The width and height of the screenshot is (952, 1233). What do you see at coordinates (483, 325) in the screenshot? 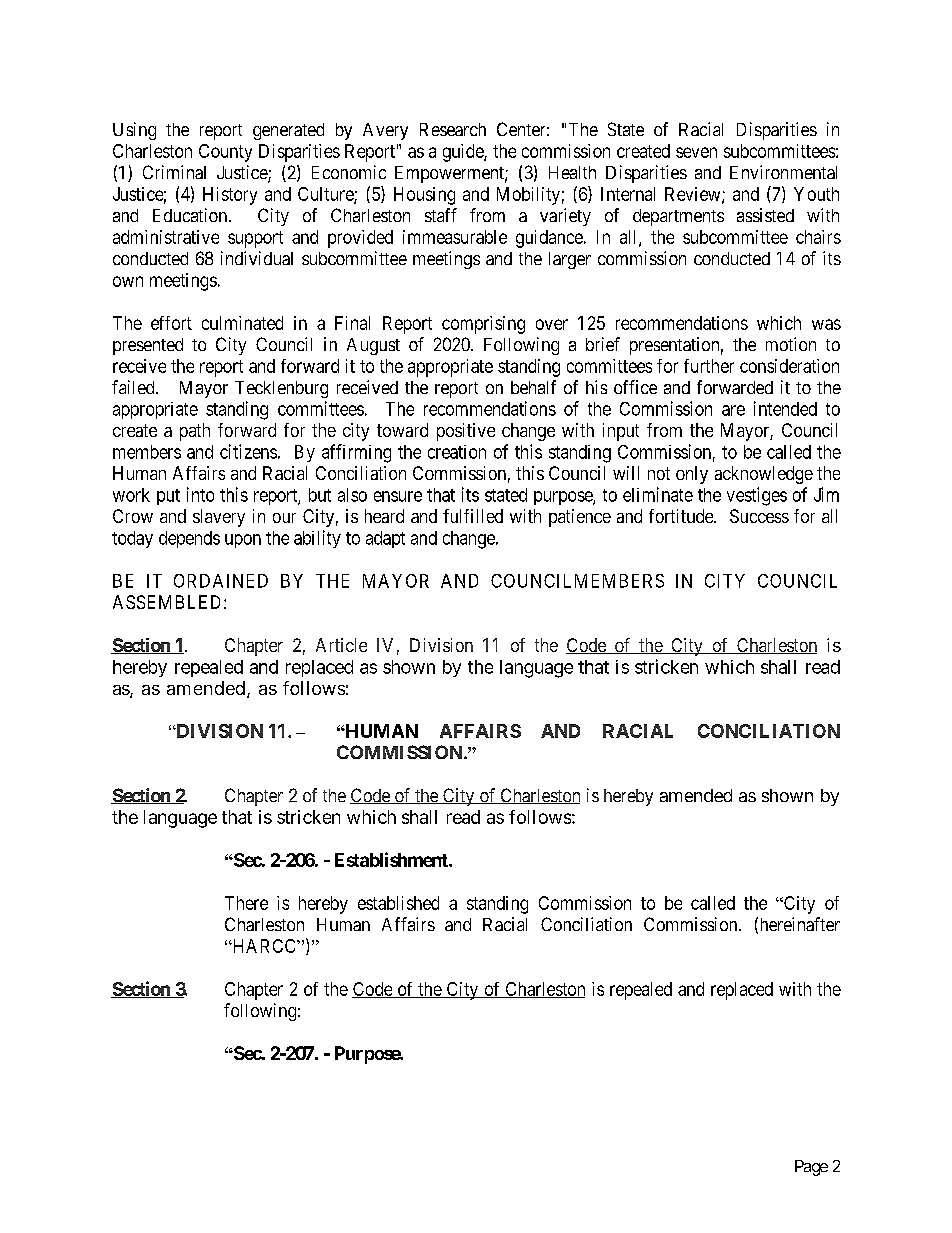
I see `comprising` at bounding box center [483, 325].
